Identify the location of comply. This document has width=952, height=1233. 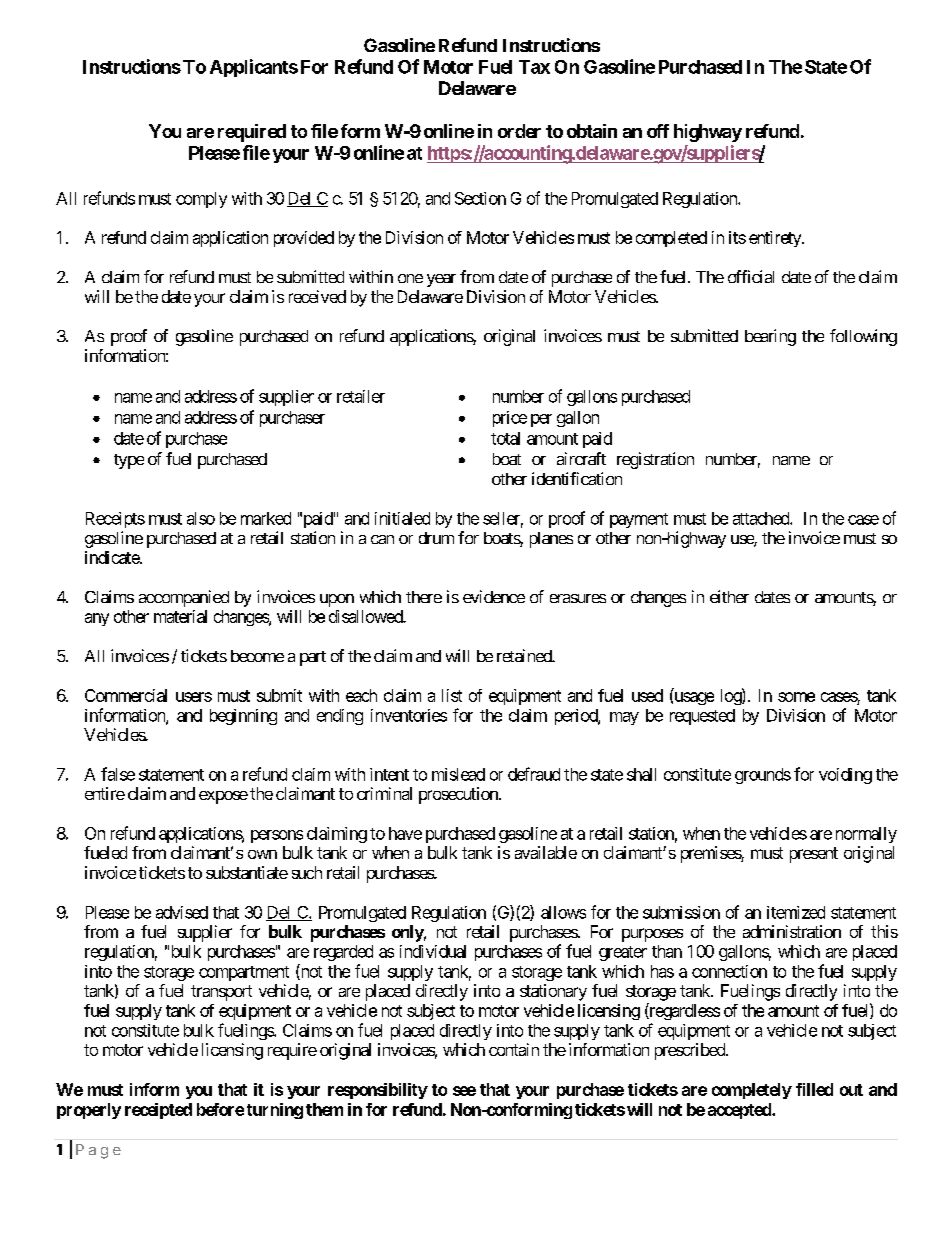
(201, 200).
